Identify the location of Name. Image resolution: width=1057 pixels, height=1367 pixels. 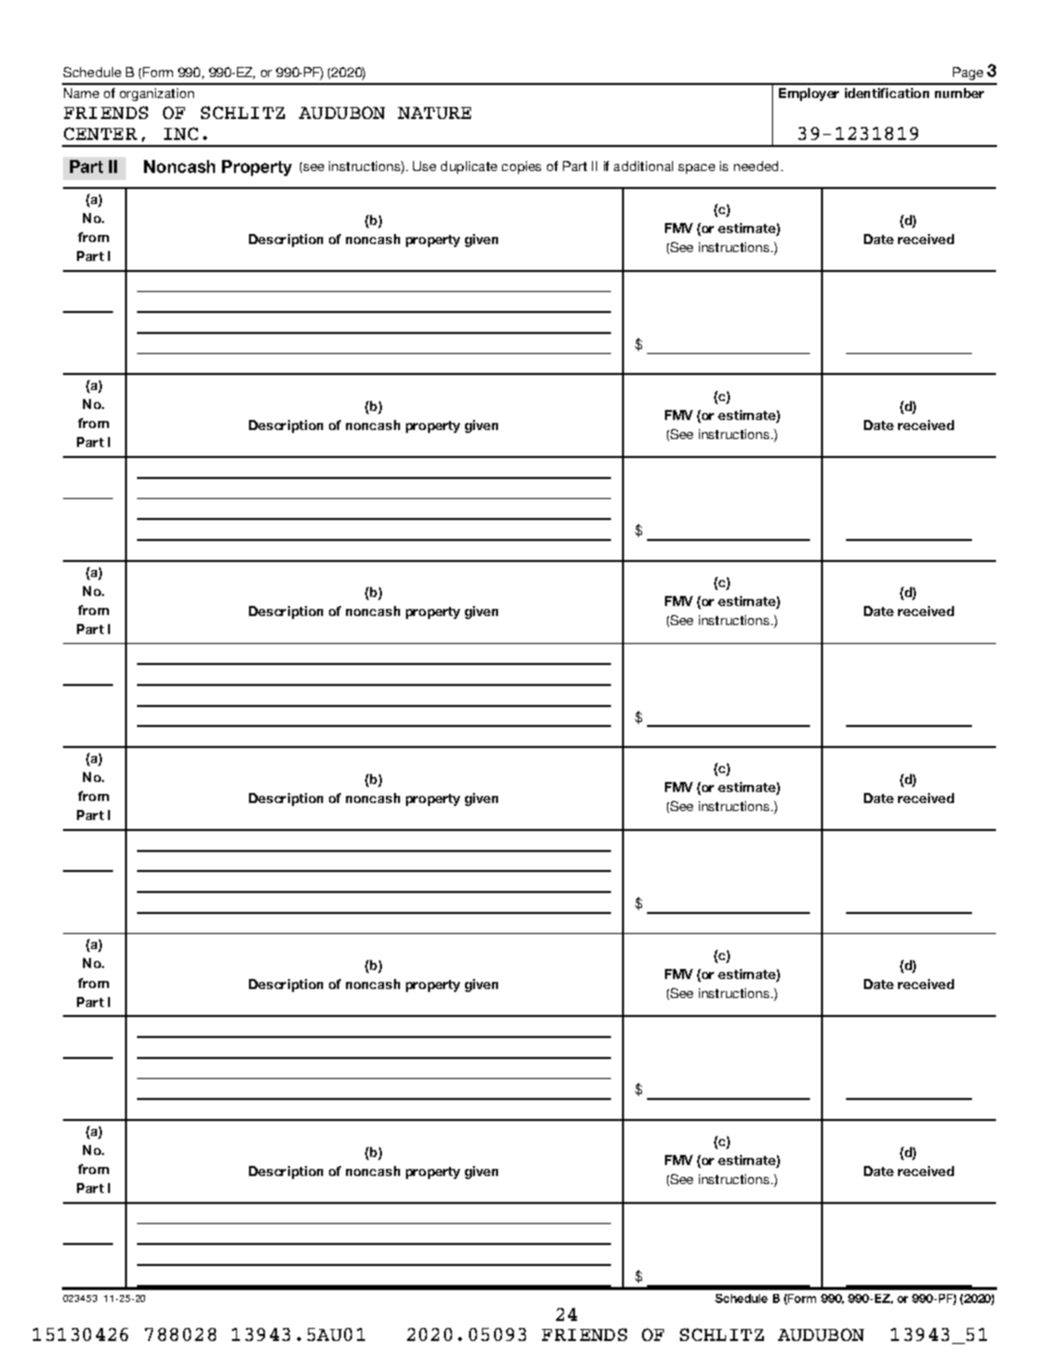
(81, 93).
